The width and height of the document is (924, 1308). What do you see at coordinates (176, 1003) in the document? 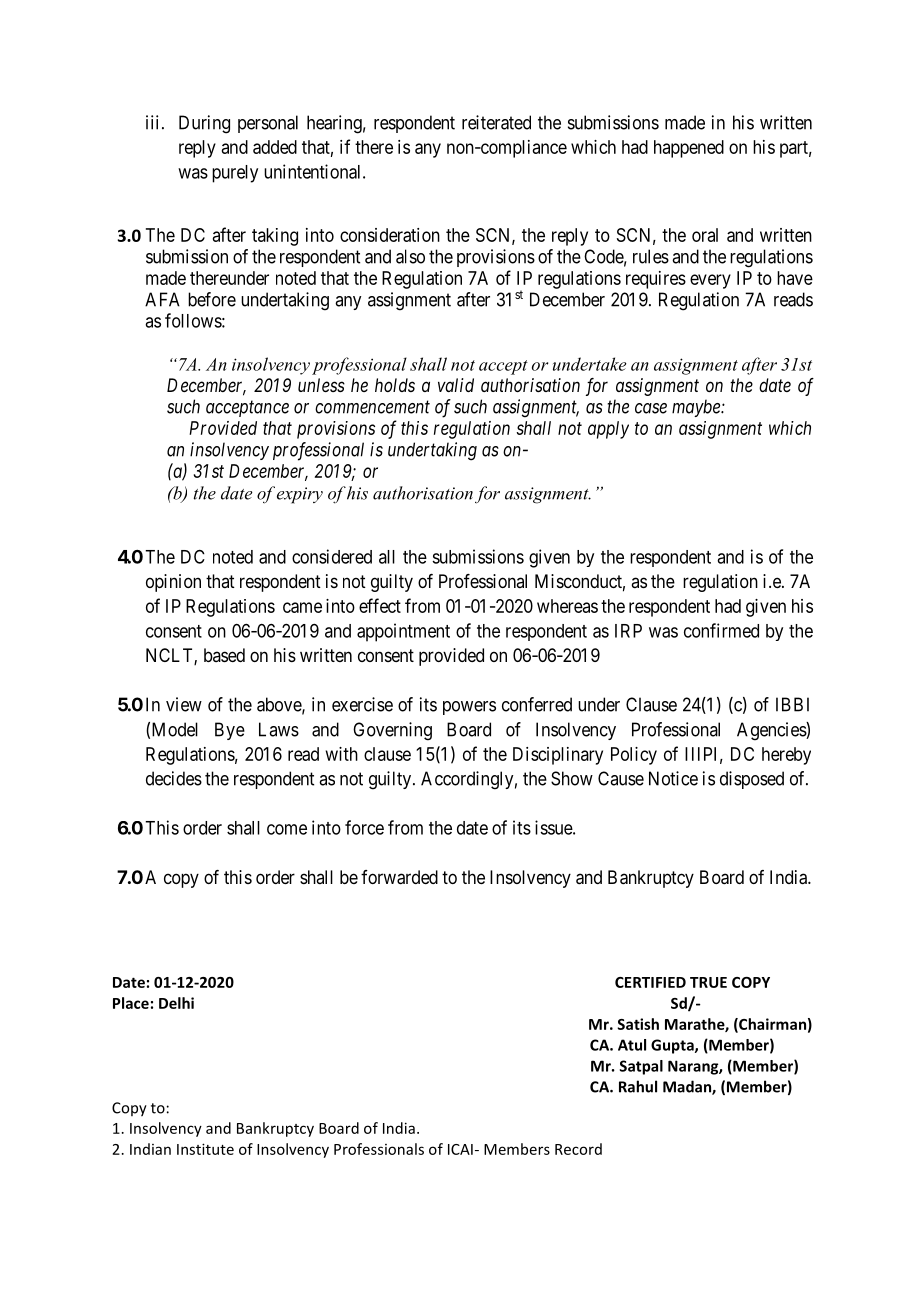
I see `Delhi` at bounding box center [176, 1003].
